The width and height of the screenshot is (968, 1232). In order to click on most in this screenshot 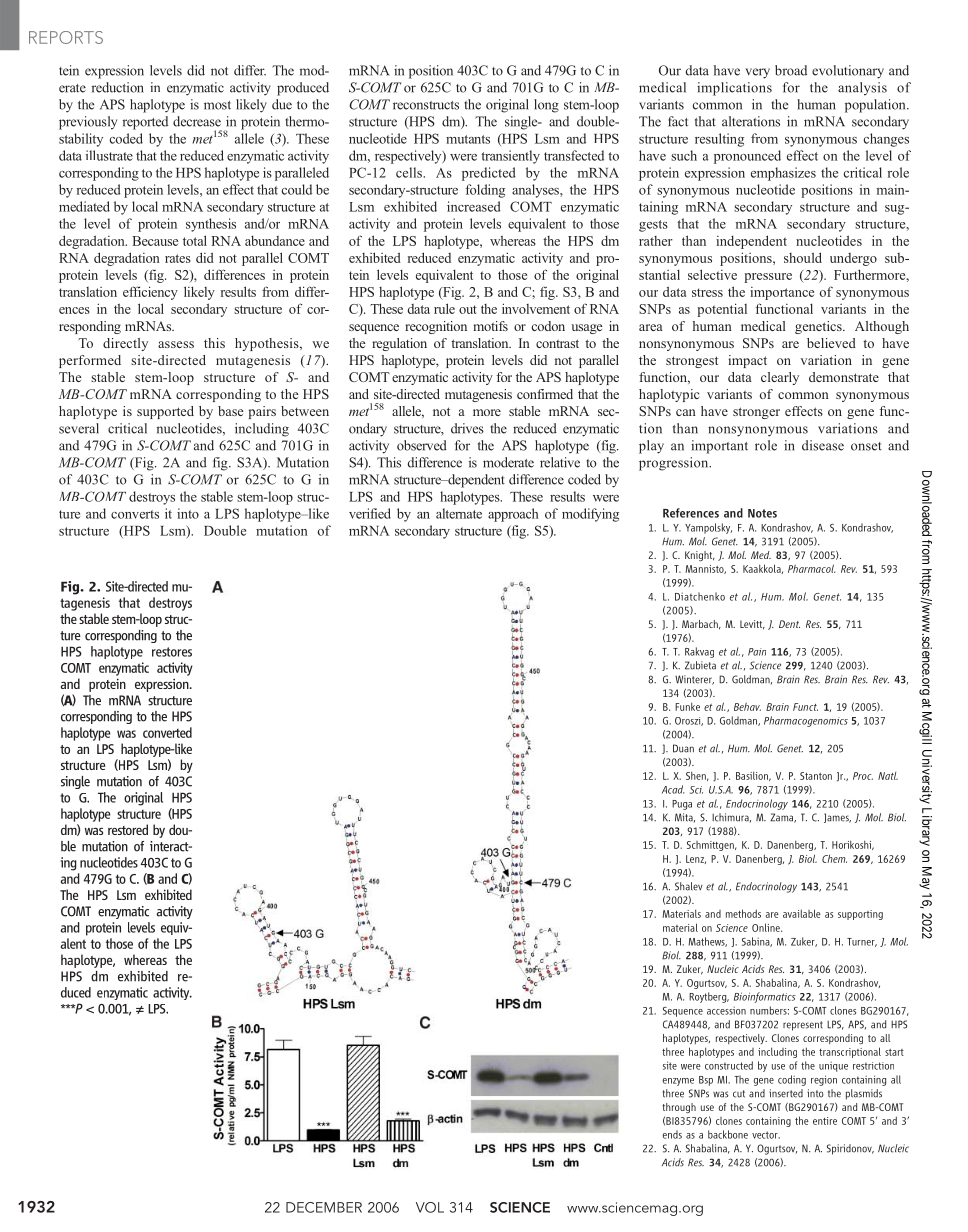, I will do `click(217, 105)`.
